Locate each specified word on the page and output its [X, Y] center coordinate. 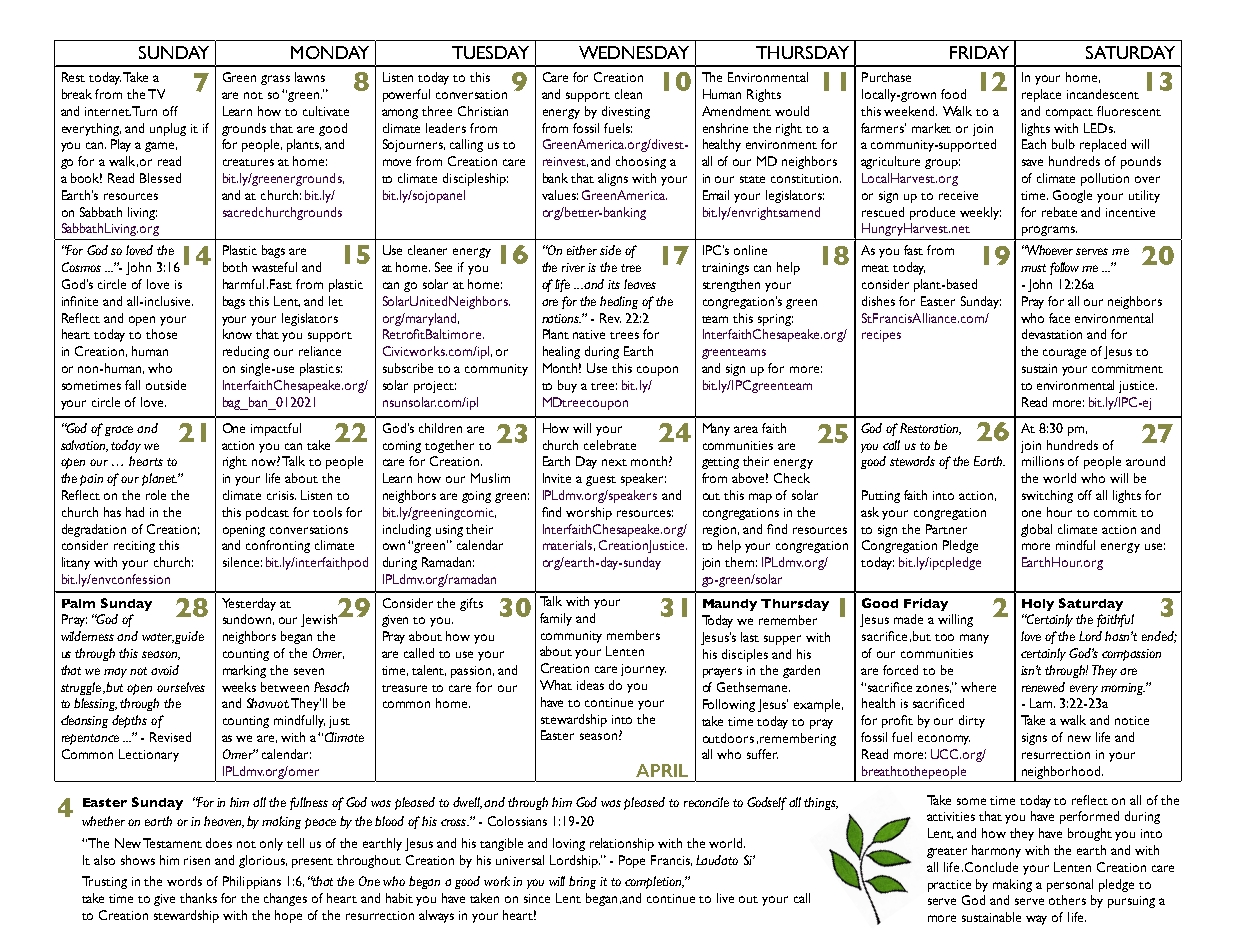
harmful [243, 284]
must [1033, 268]
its [614, 284]
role [156, 495]
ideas [590, 685]
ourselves [181, 687]
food [953, 94]
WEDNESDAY [634, 52]
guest [601, 481]
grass [275, 80]
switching [1047, 496]
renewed [1043, 687]
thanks [198, 898]
